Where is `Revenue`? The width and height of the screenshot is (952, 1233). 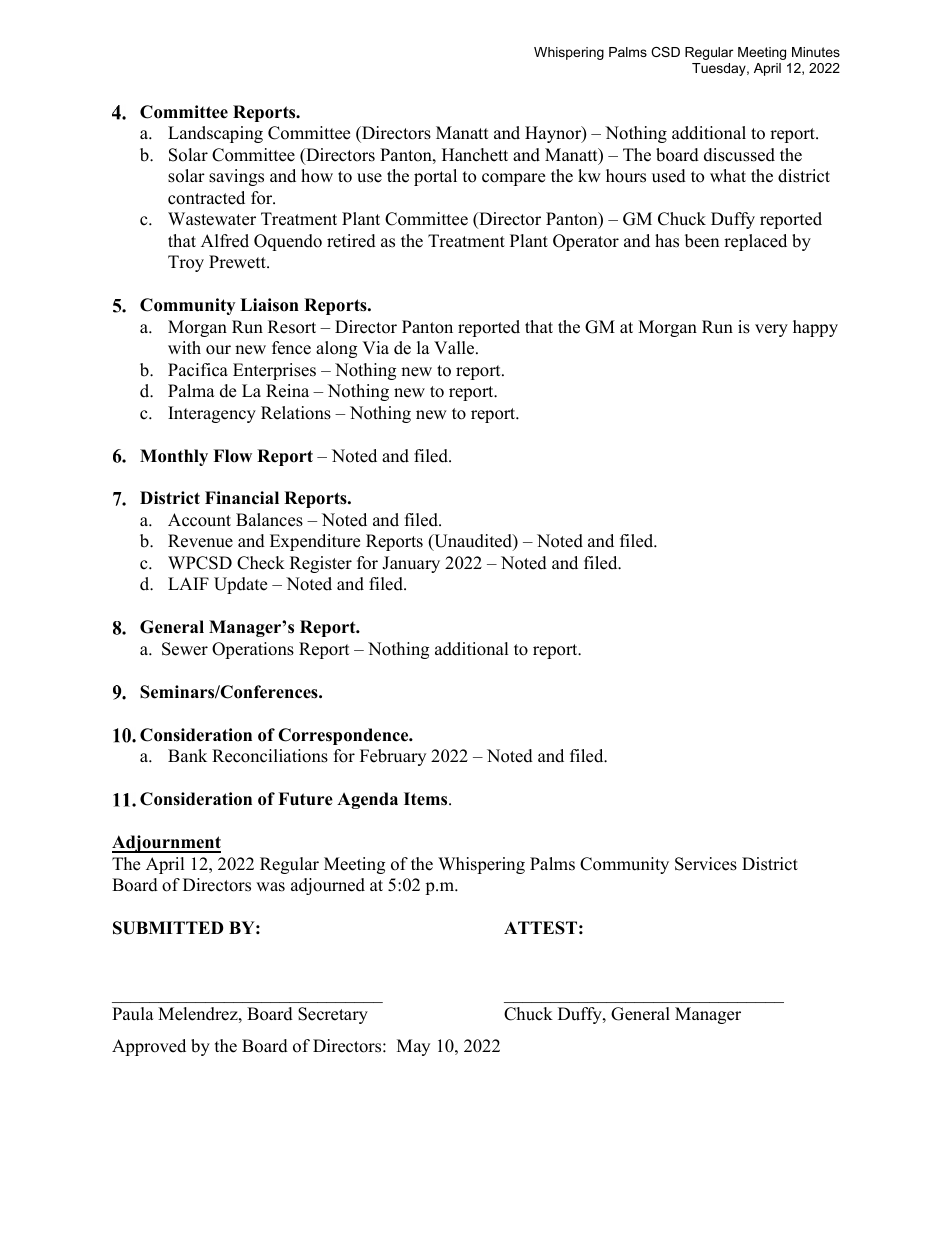
Revenue is located at coordinates (200, 541).
